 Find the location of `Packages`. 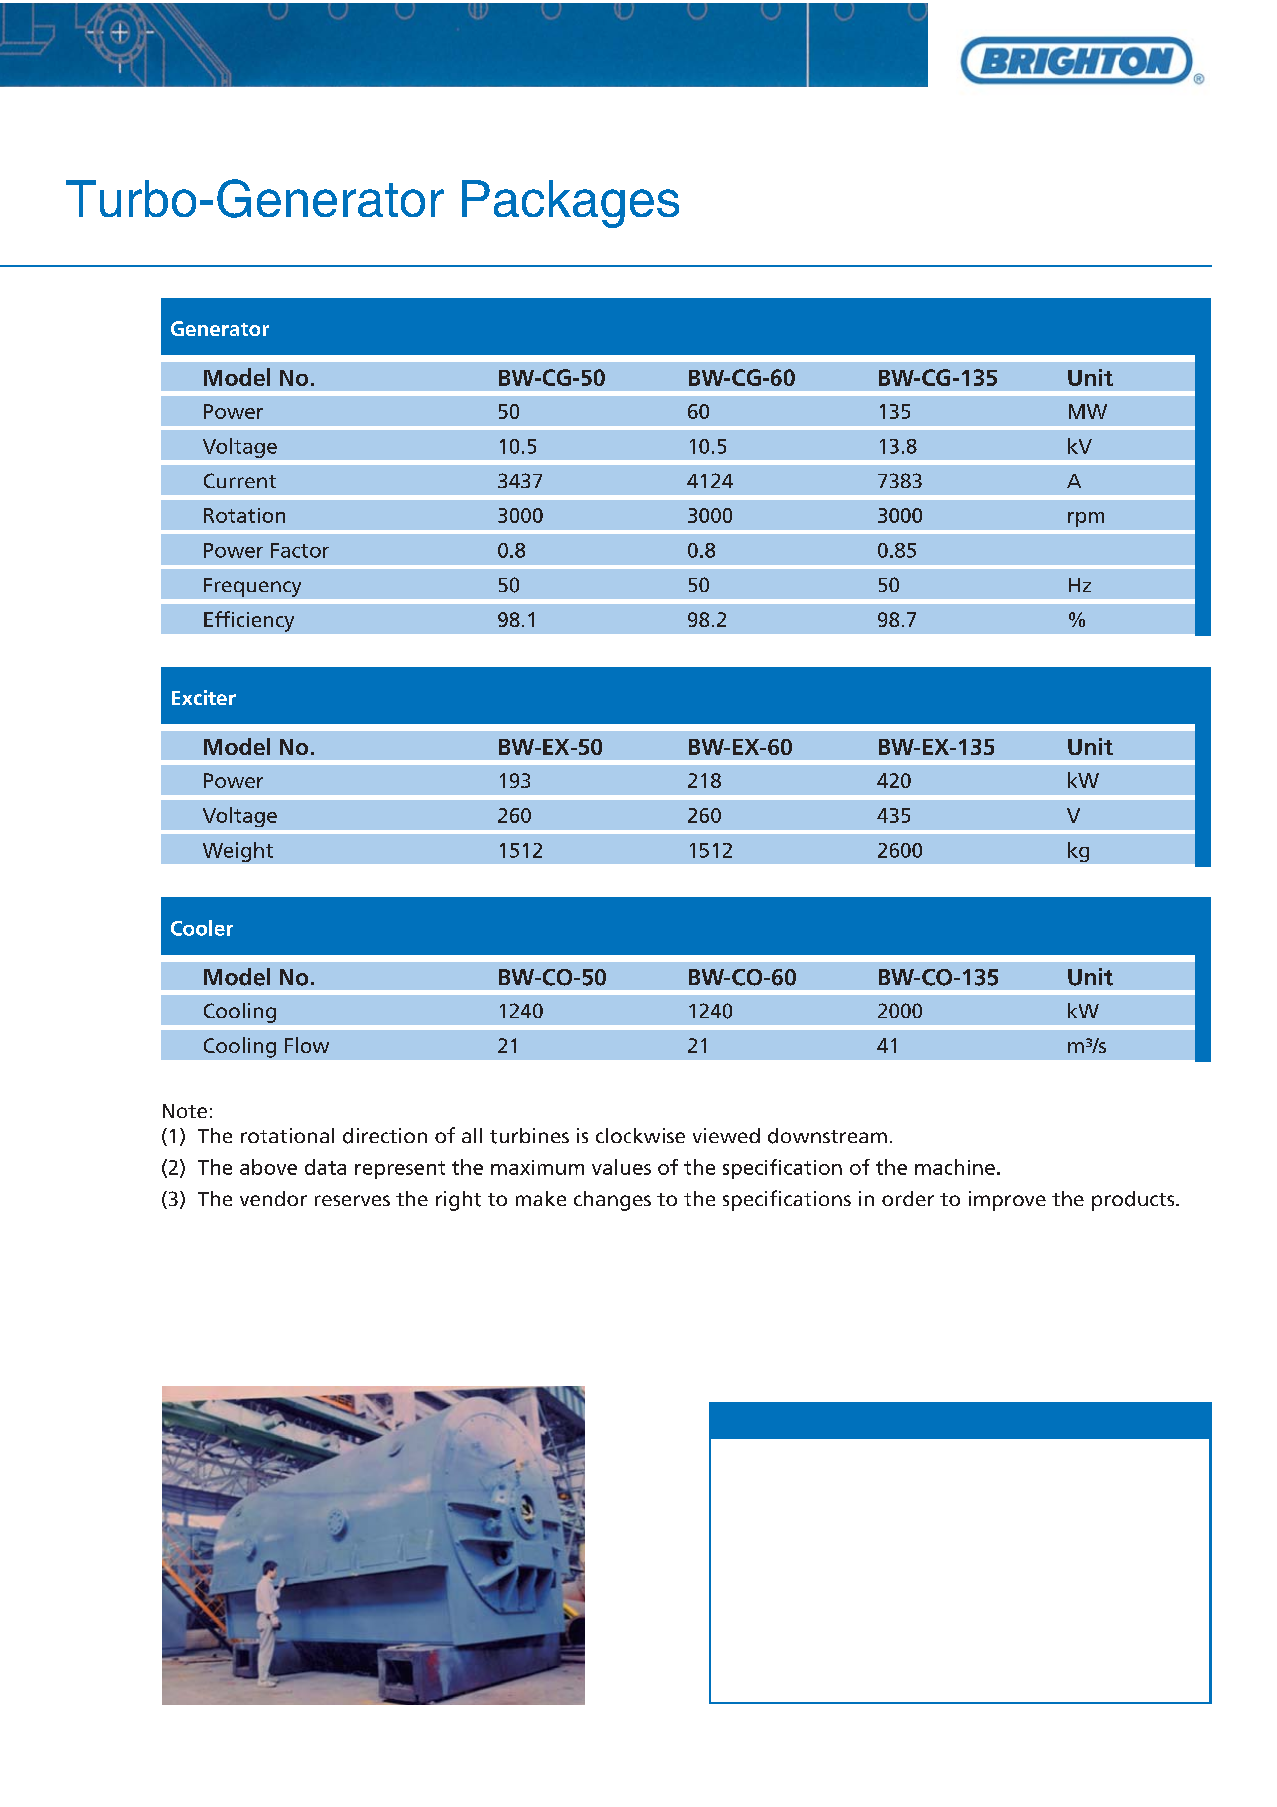

Packages is located at coordinates (570, 204).
